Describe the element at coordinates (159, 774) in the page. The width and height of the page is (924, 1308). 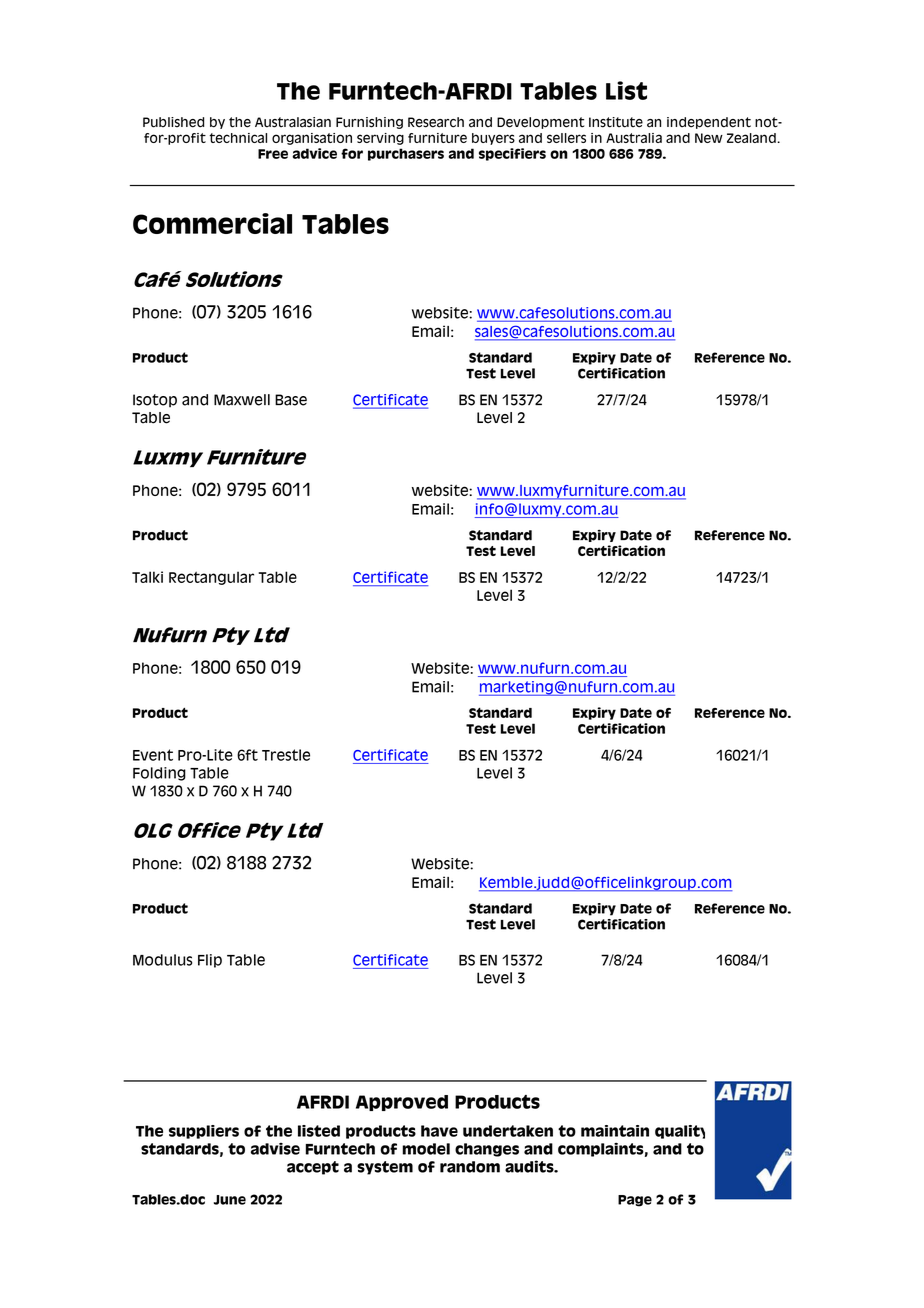
I see `Folding` at that location.
